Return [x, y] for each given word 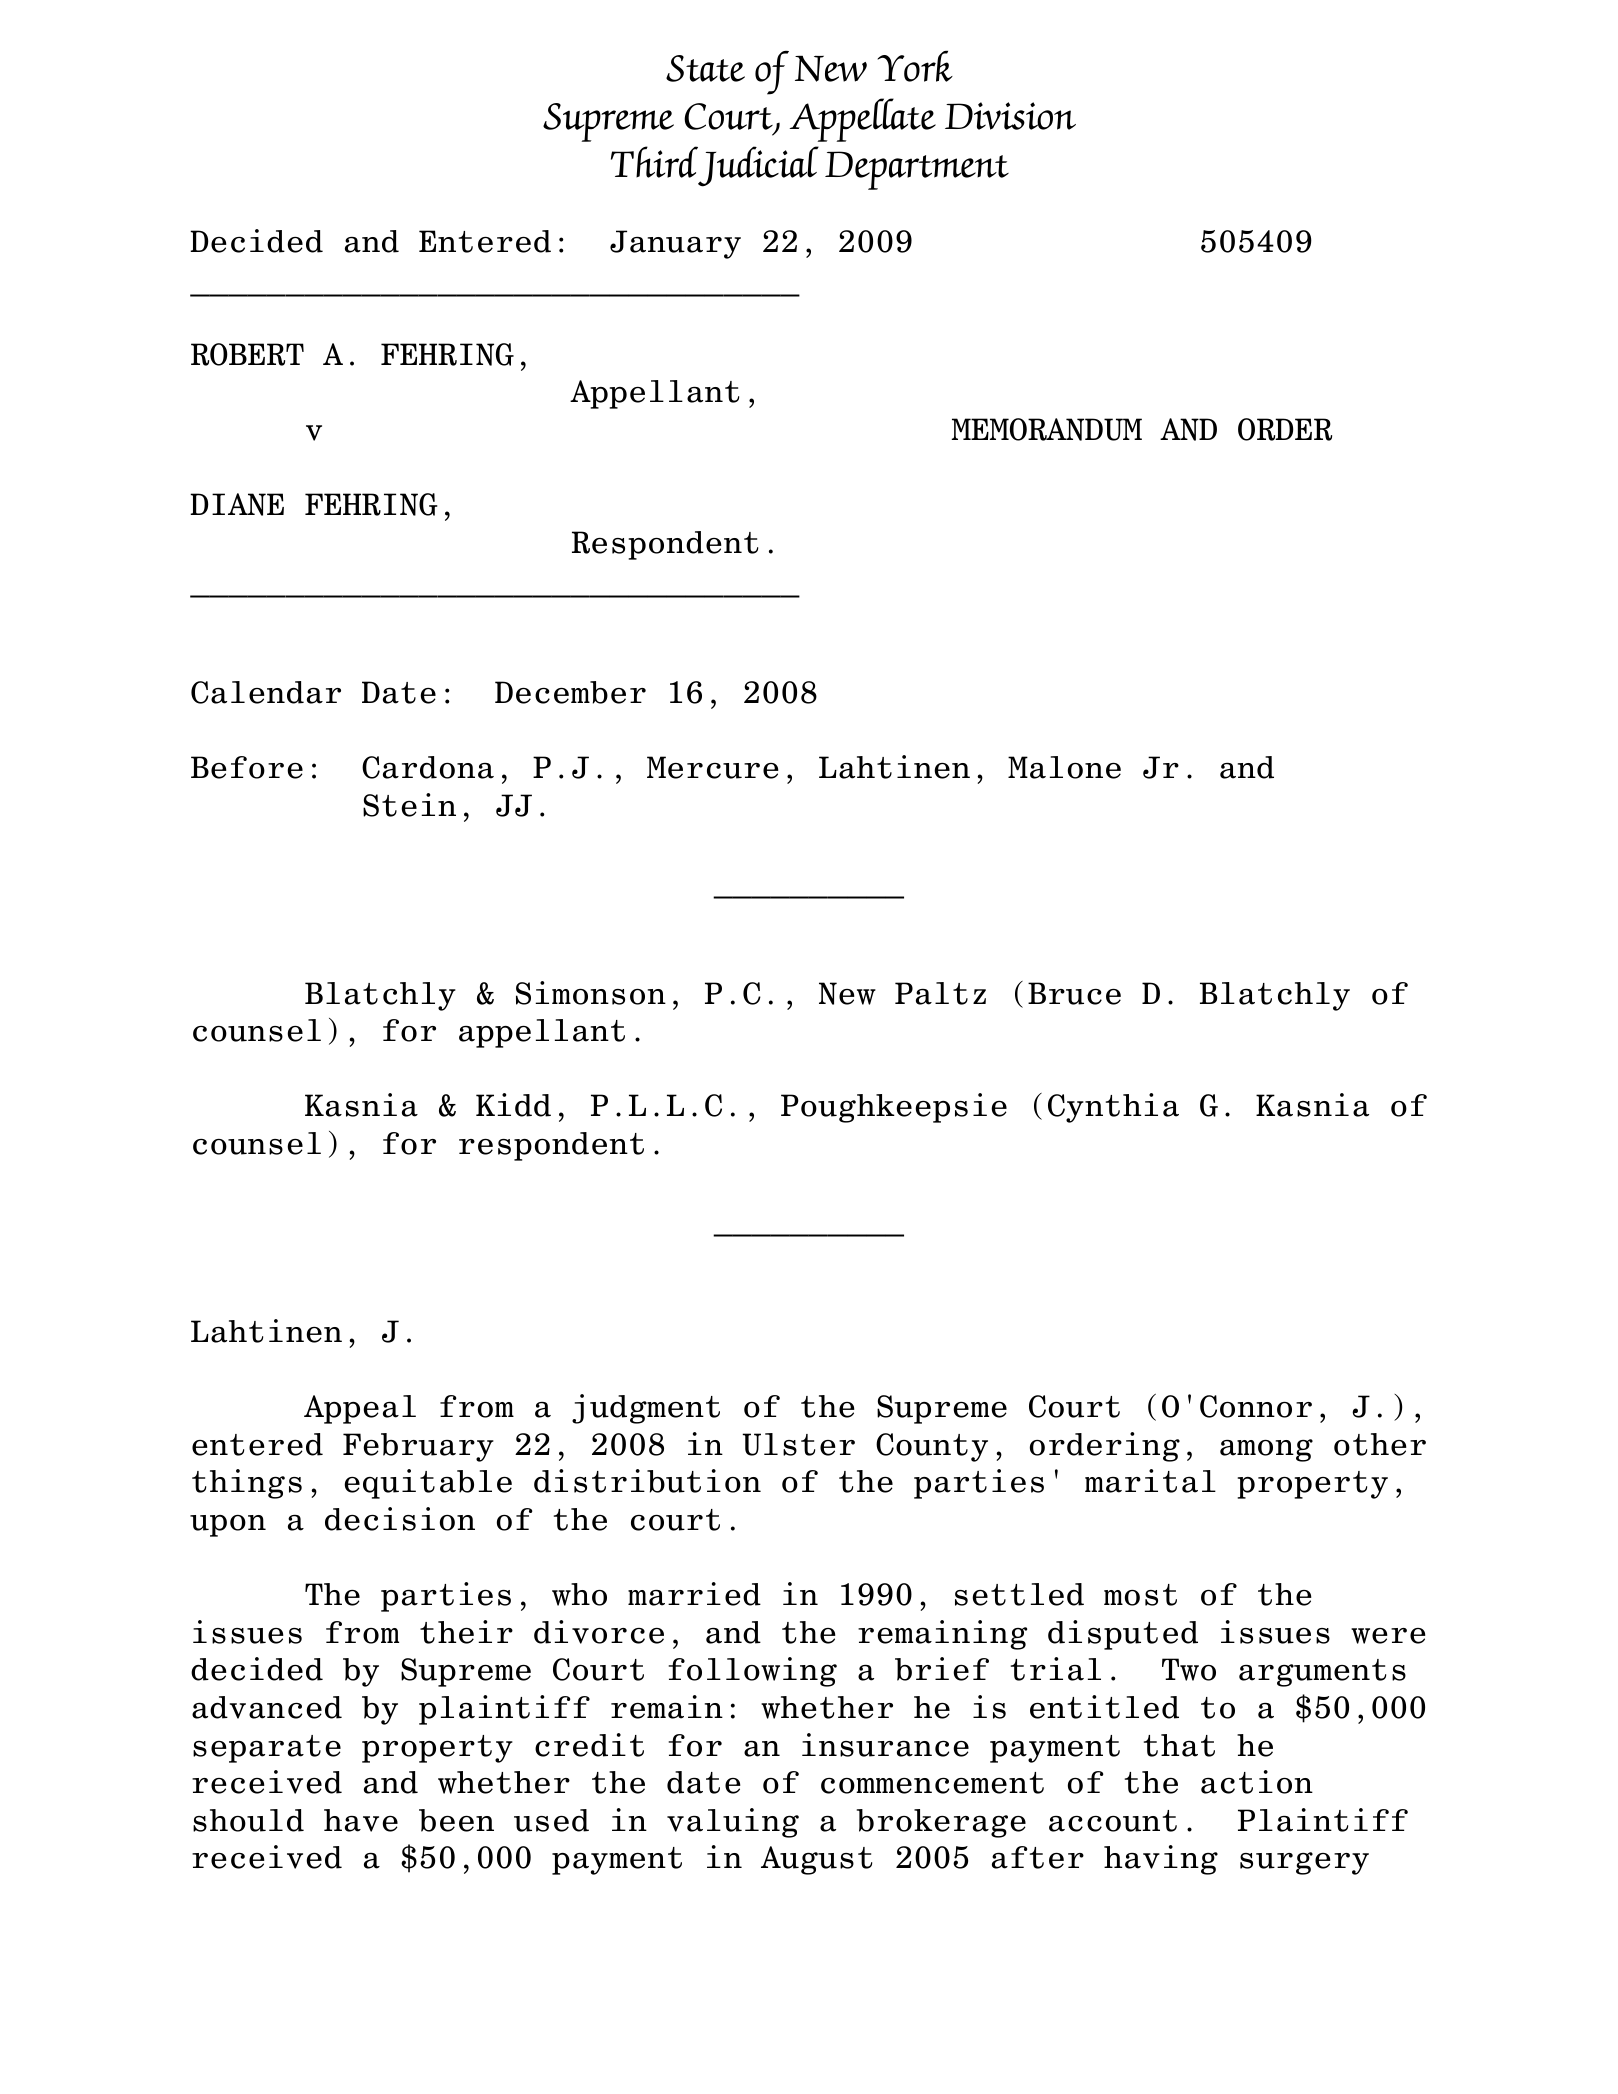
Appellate [862, 120]
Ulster [798, 1444]
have [361, 1820]
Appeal [360, 1409]
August [816, 1860]
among [1266, 1450]
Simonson [591, 993]
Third [654, 162]
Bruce [1074, 993]
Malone [1064, 767]
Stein [409, 805]
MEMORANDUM [1047, 429]
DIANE [237, 504]
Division [1010, 116]
